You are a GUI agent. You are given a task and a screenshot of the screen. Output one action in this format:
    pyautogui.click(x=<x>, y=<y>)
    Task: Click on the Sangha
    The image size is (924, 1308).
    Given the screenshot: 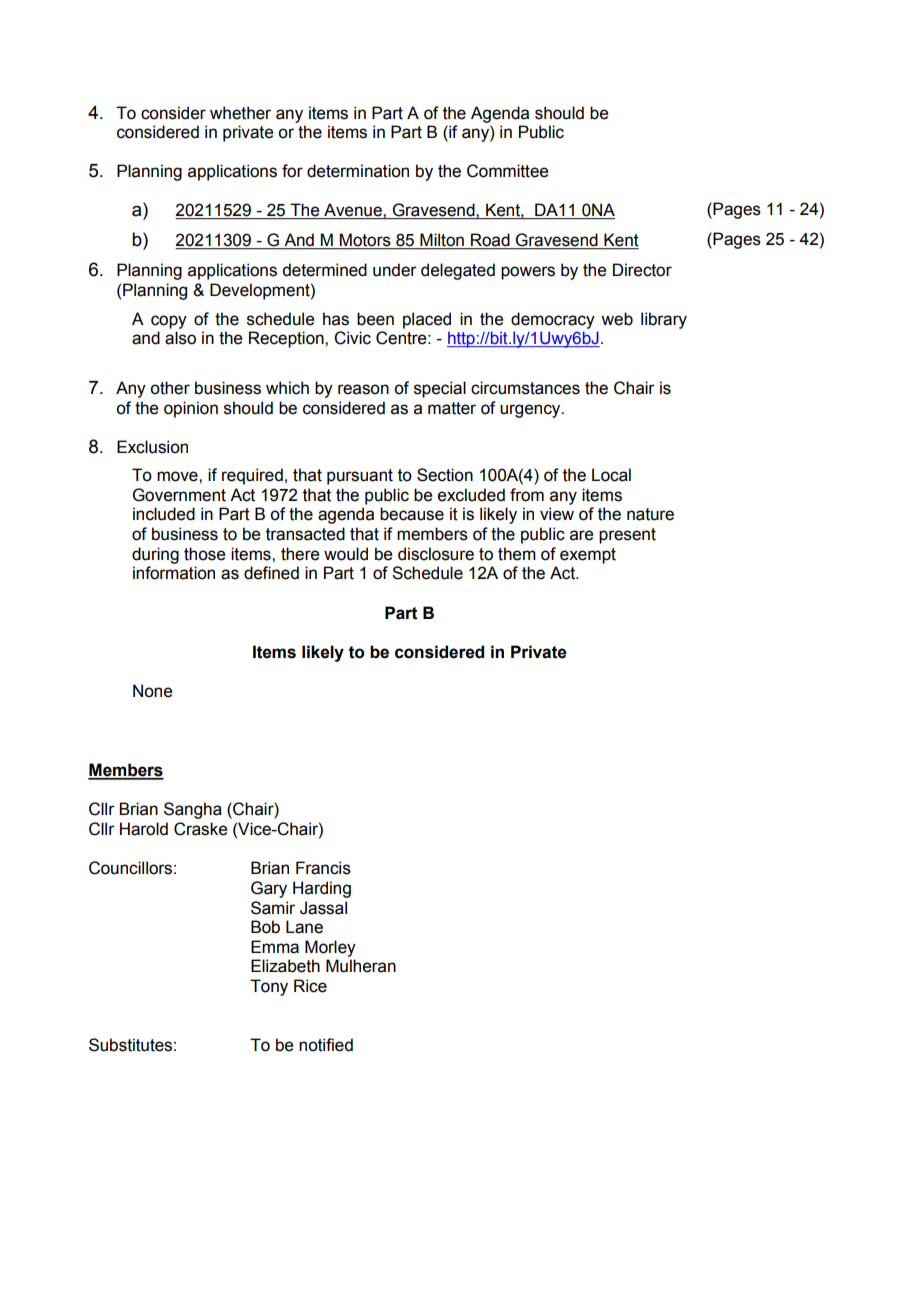 What is the action you would take?
    pyautogui.click(x=193, y=810)
